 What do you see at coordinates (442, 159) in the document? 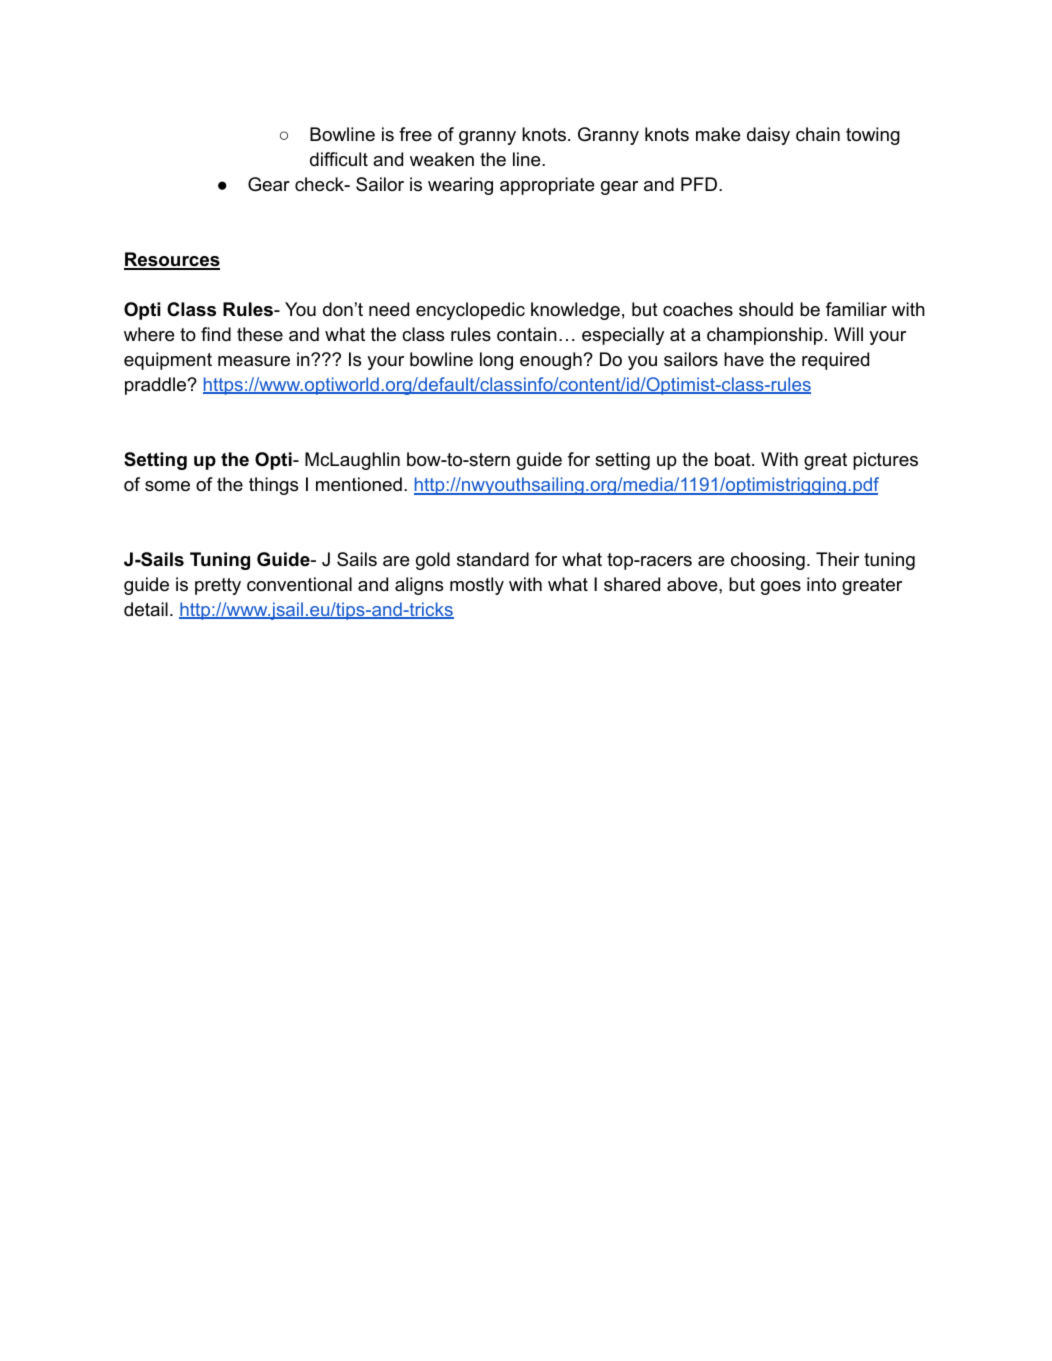
I see `weaken` at bounding box center [442, 159].
